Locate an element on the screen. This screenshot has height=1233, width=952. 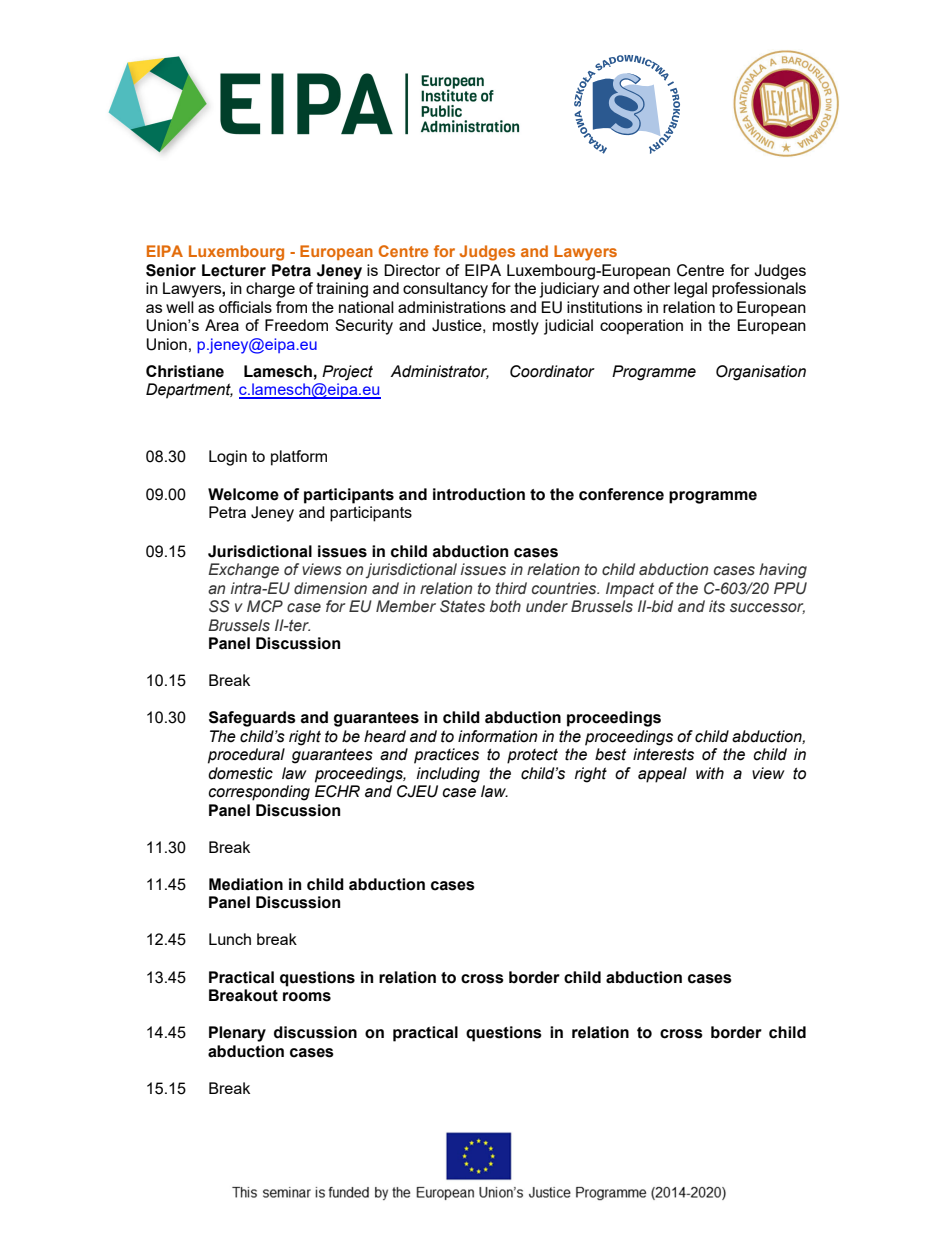
introduction is located at coordinates (479, 494).
